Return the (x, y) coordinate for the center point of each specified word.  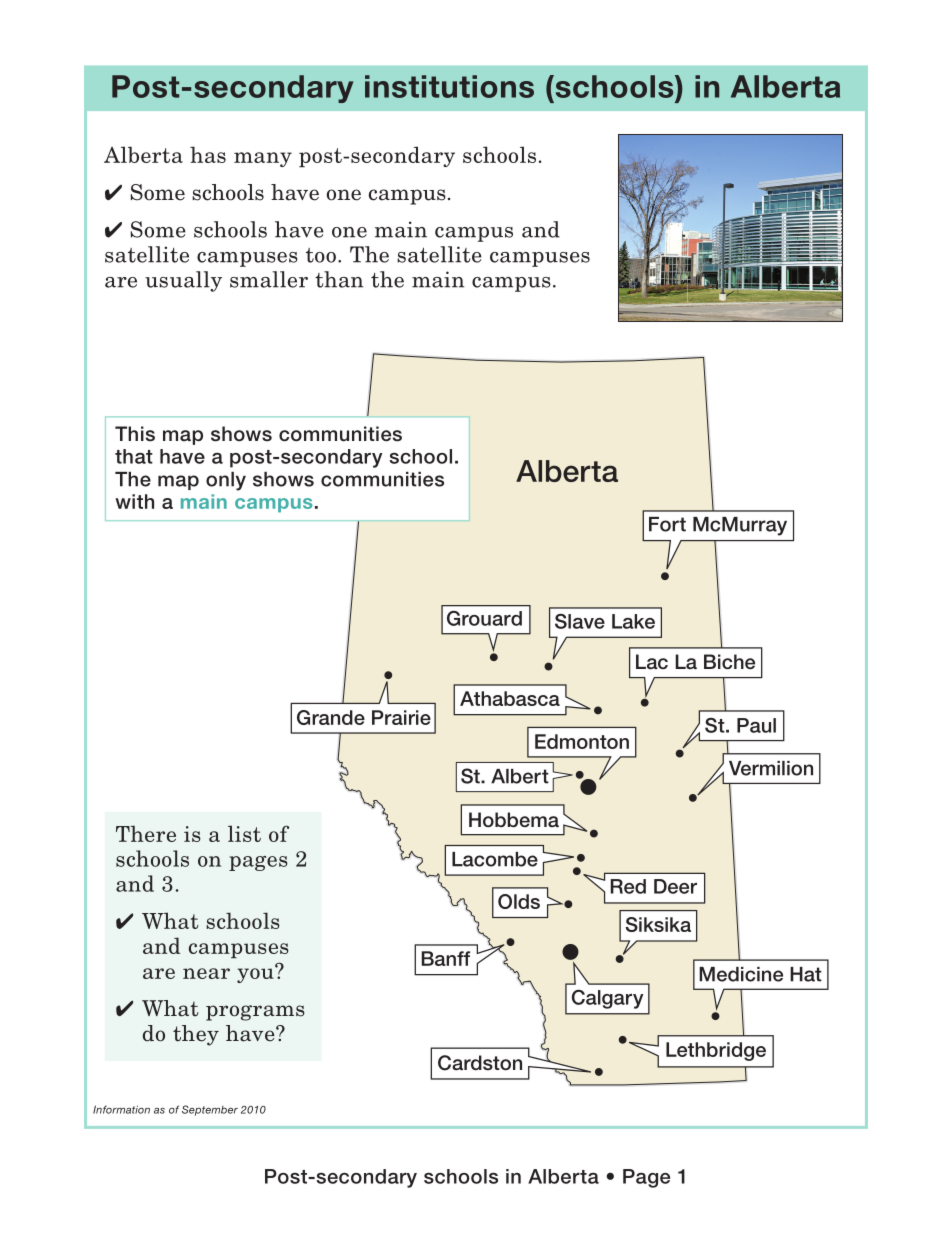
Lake (633, 621)
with (134, 501)
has (208, 154)
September (210, 1110)
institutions (449, 86)
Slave (580, 621)
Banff (446, 958)
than (339, 279)
